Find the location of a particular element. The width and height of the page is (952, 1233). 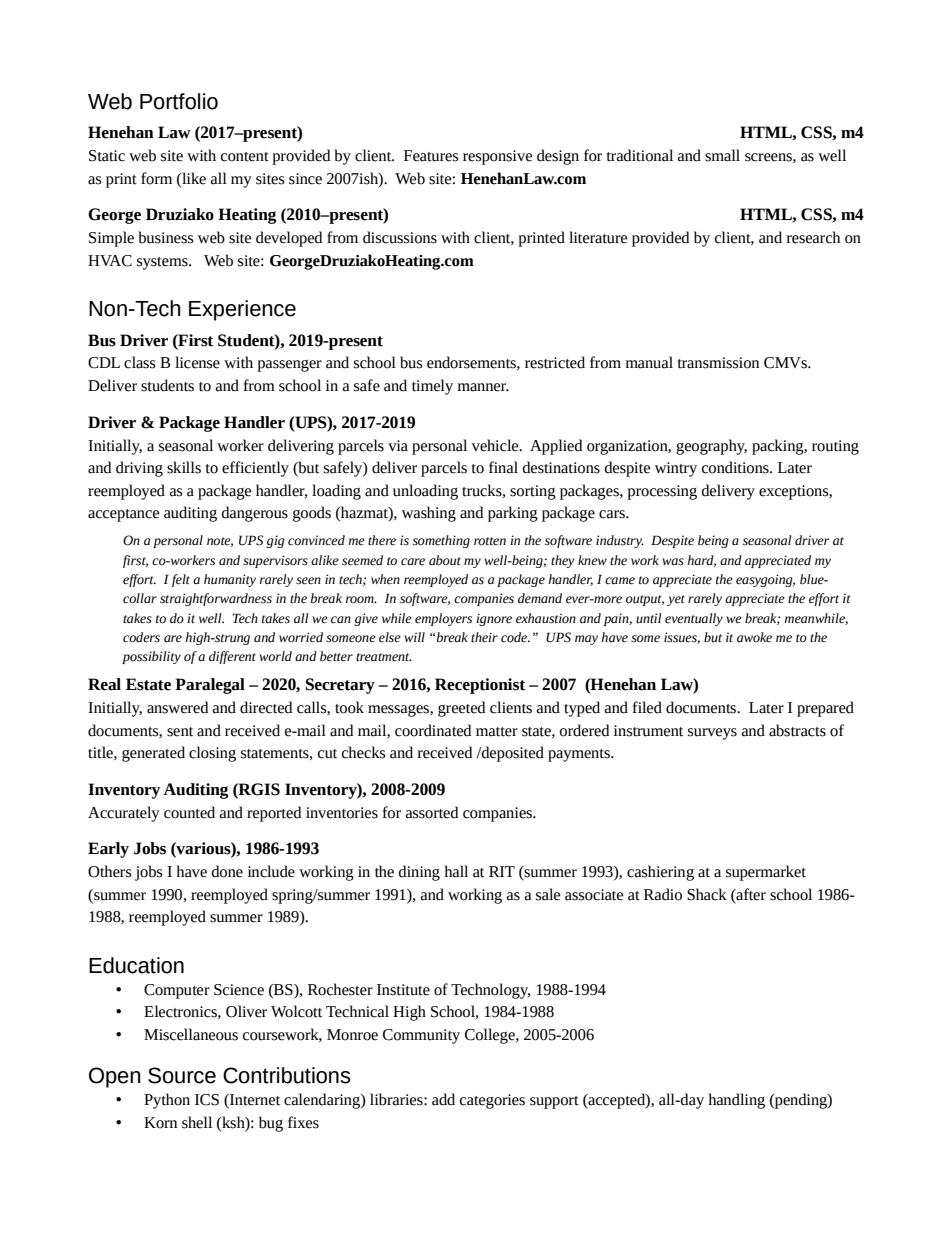

closing is located at coordinates (212, 754).
